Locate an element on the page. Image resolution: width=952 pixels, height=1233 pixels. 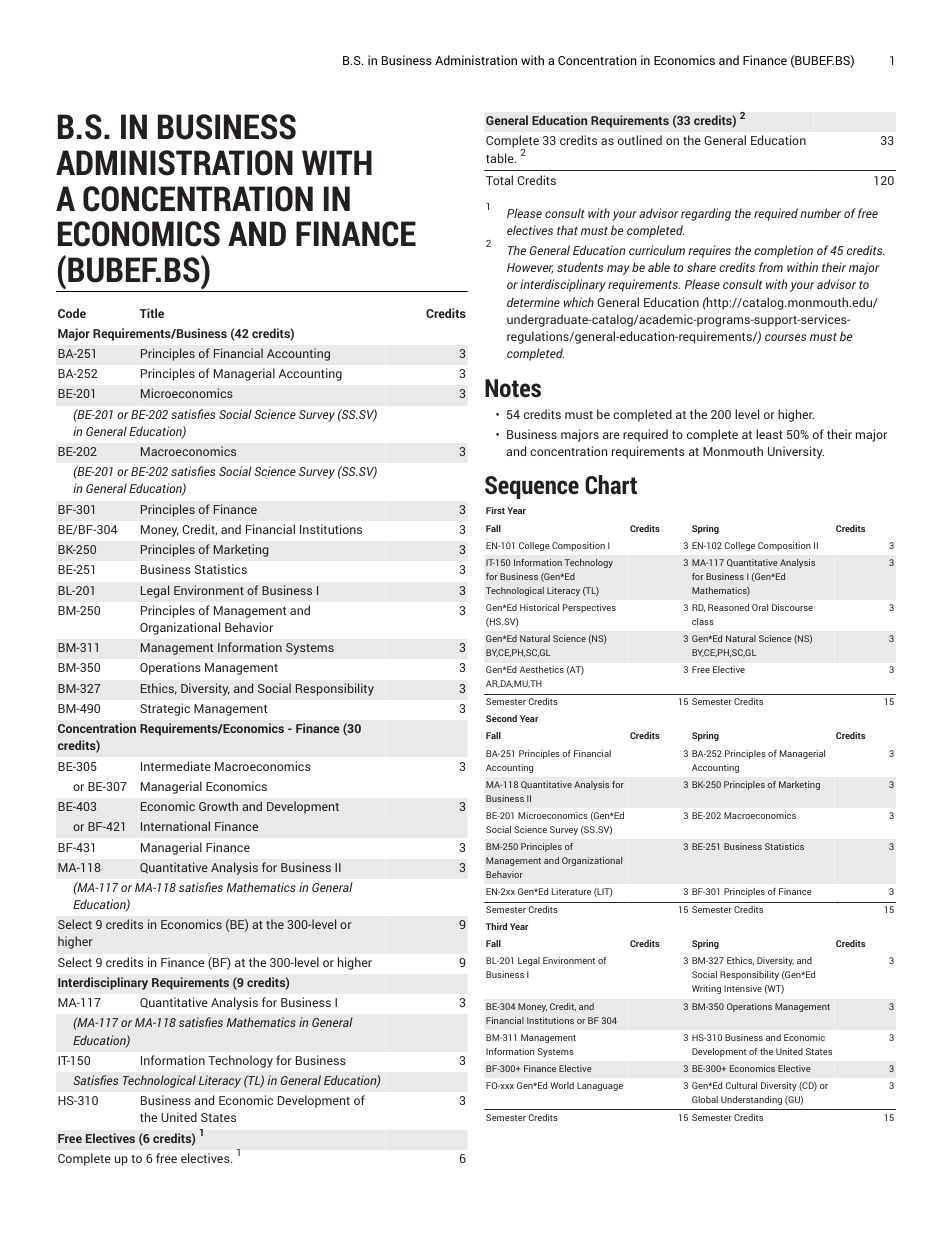
Cultural is located at coordinates (741, 1085).
